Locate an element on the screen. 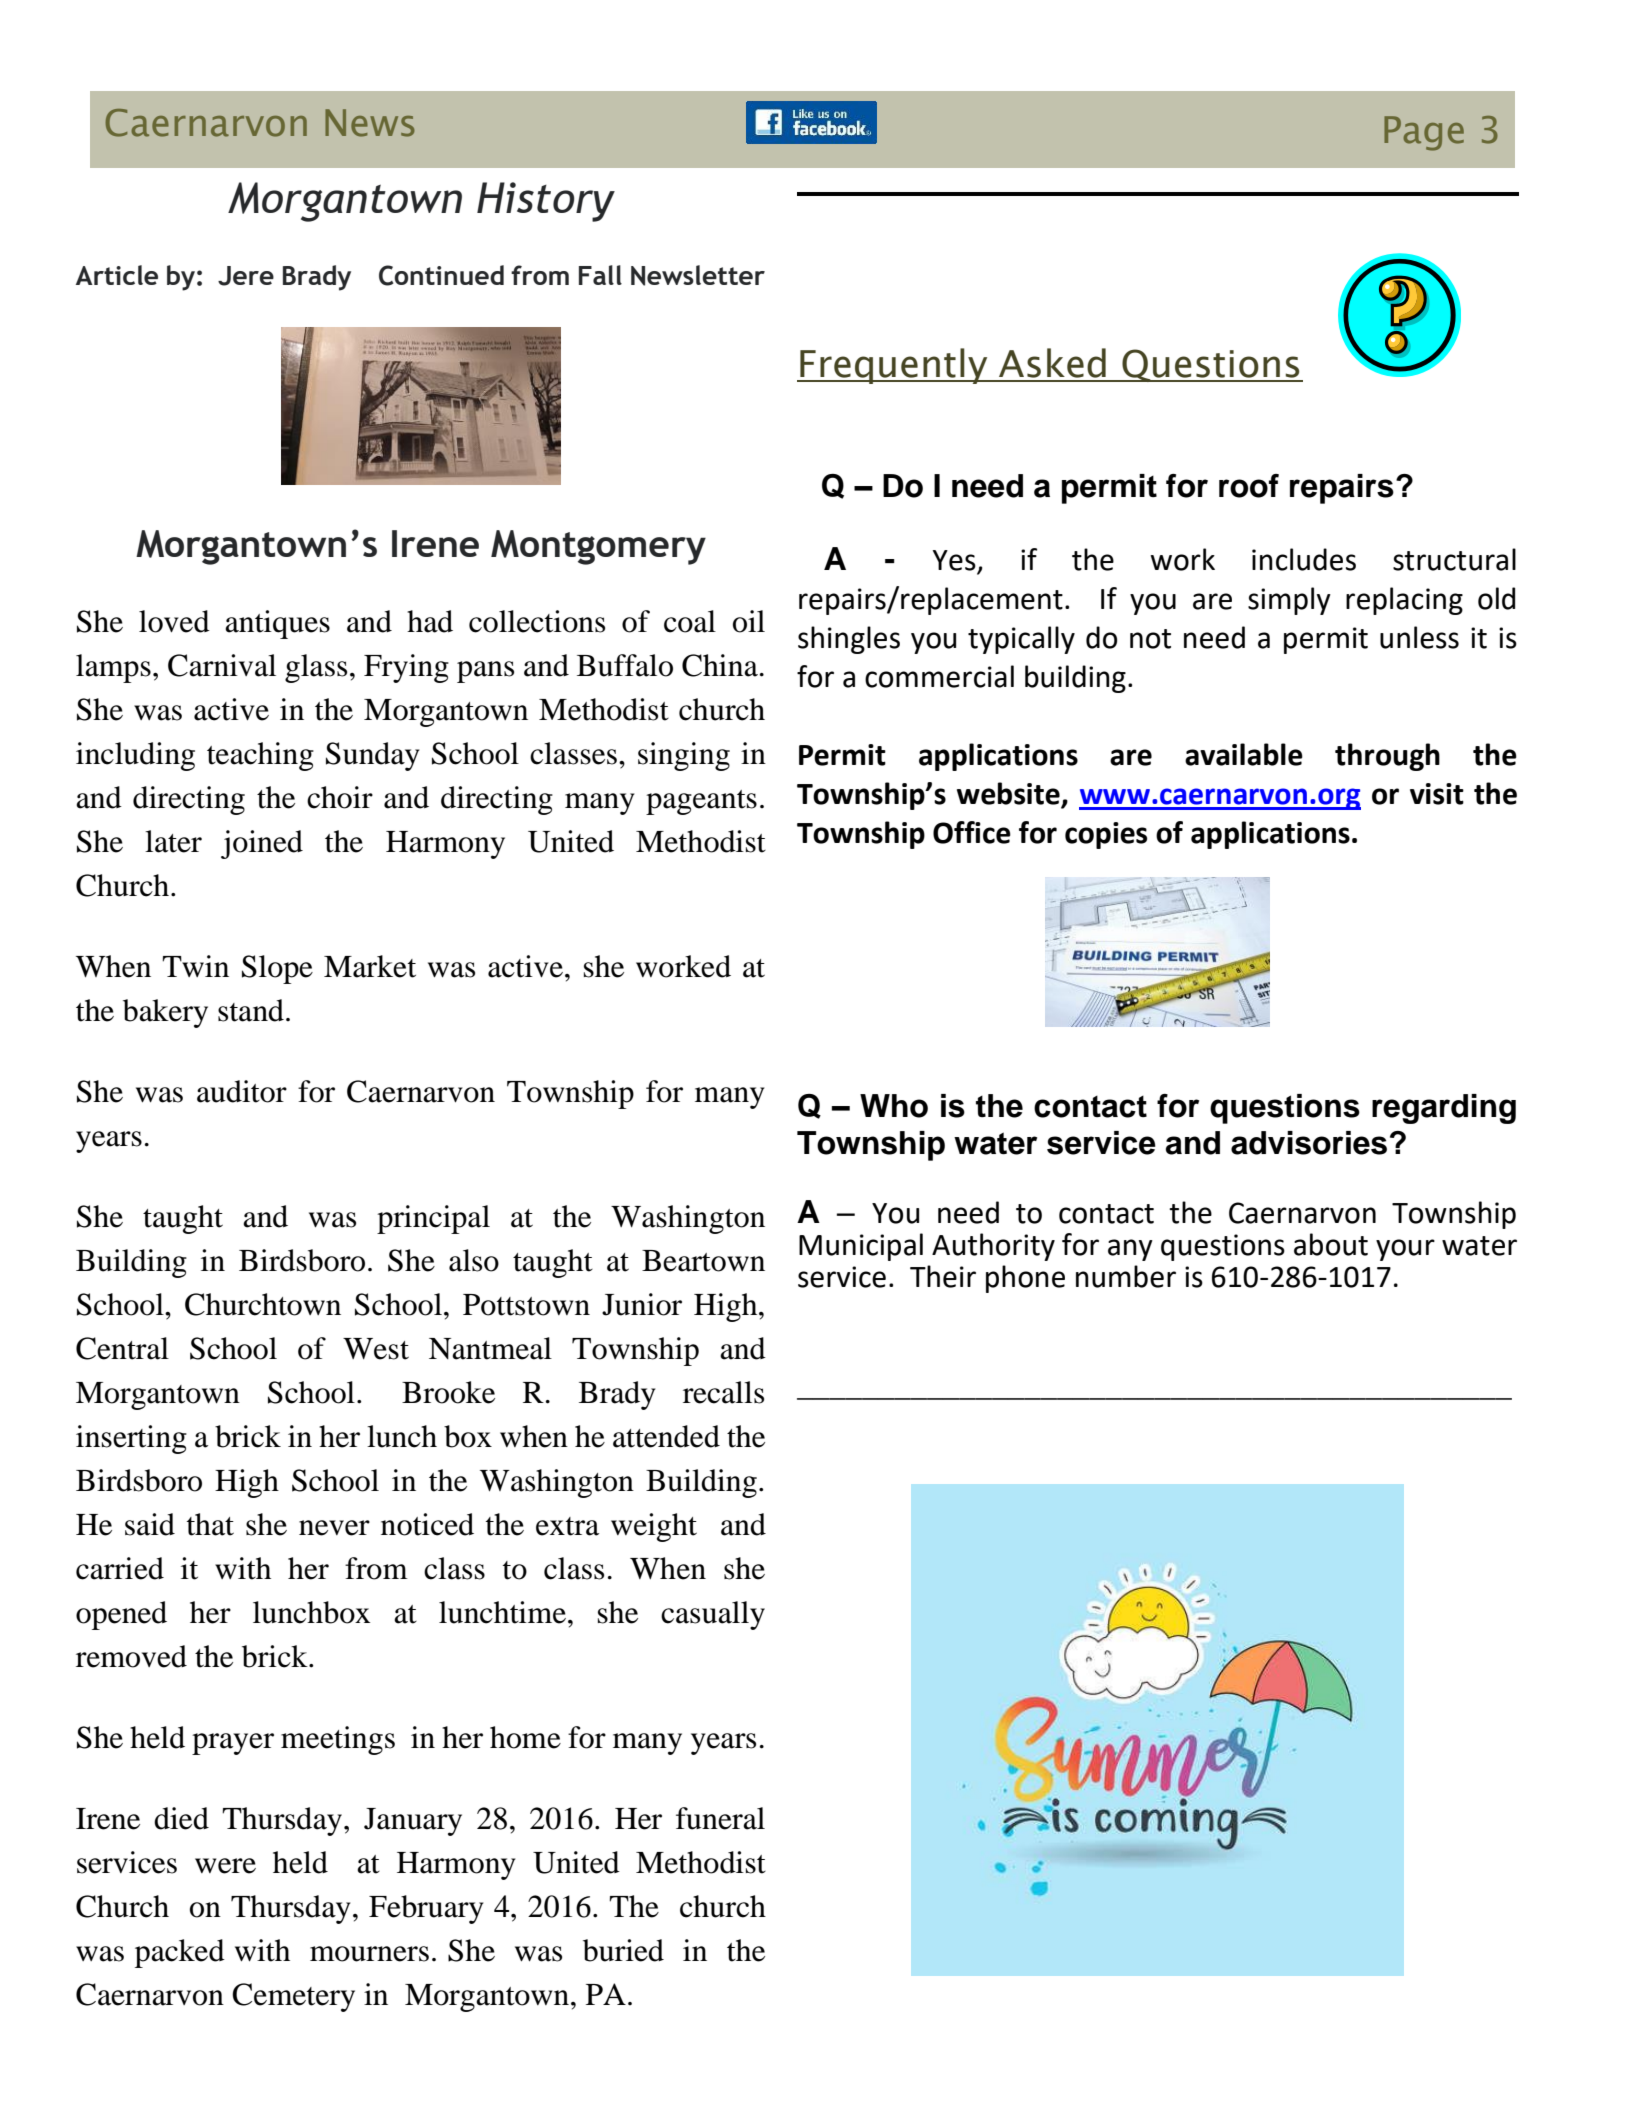  glass is located at coordinates (316, 668).
